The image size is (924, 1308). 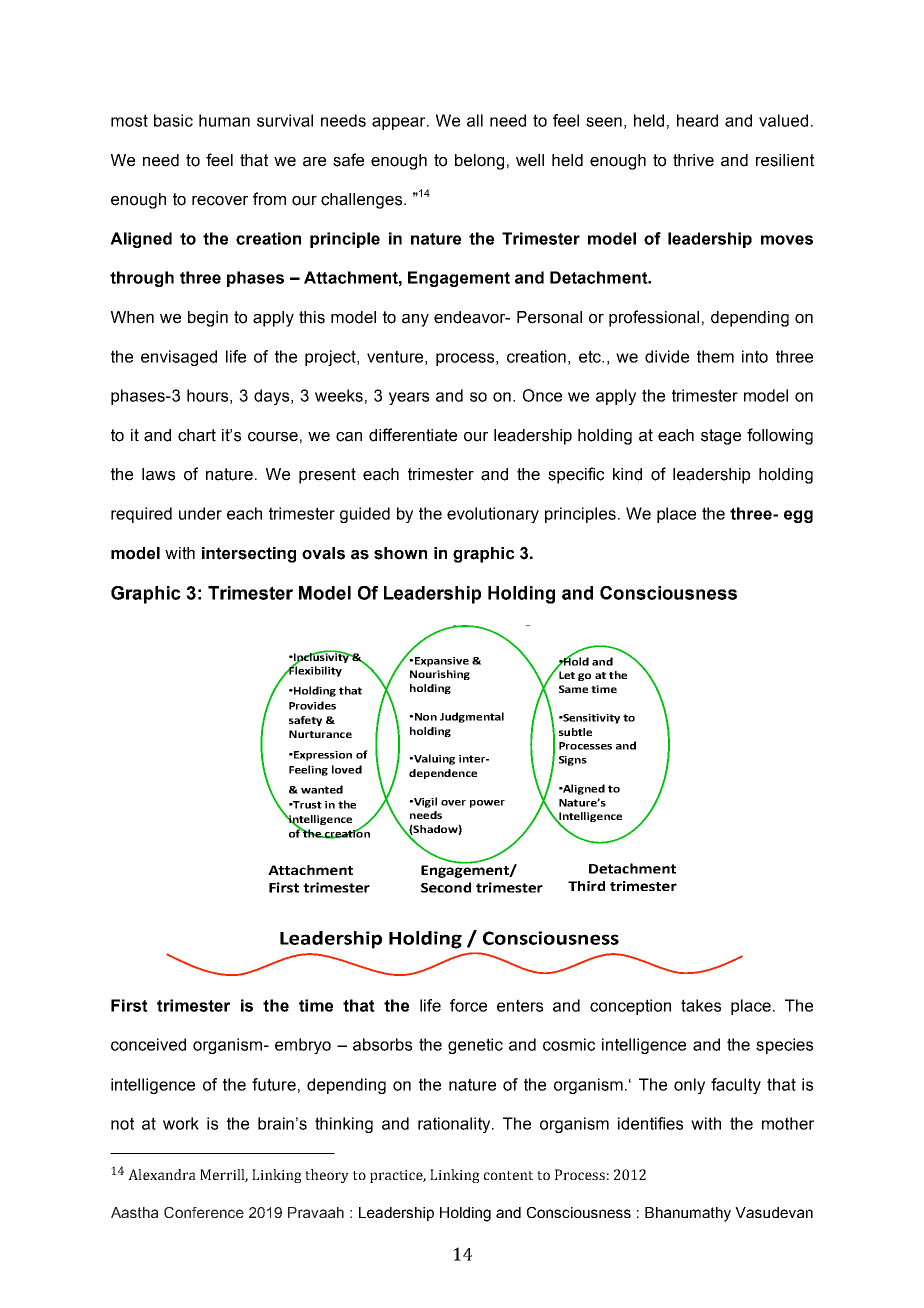 I want to click on them, so click(x=715, y=356).
